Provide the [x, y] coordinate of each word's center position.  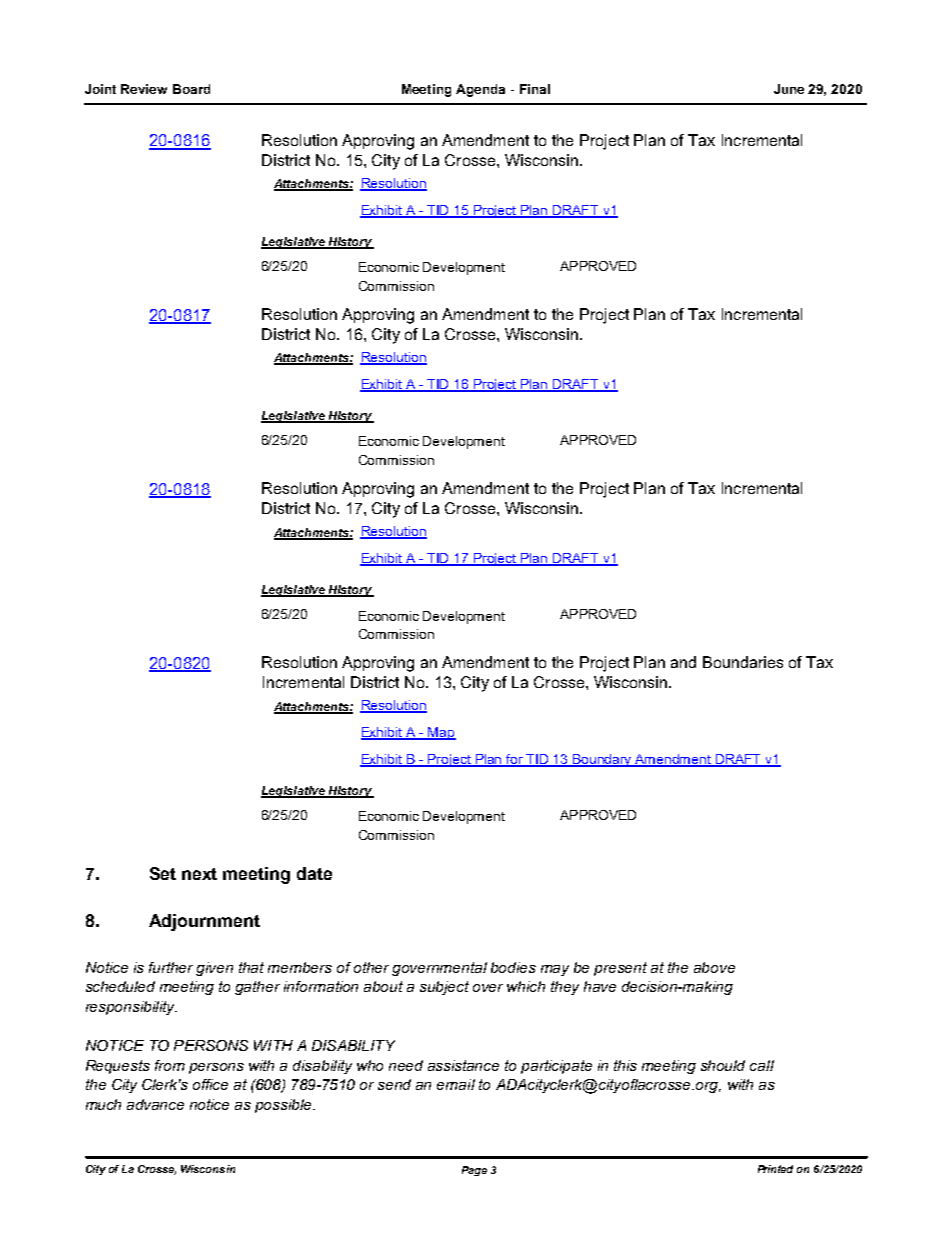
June [789, 89]
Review [144, 89]
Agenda [480, 90]
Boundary [603, 760]
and [683, 662]
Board [191, 89]
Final [535, 89]
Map [441, 733]
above [714, 967]
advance [155, 1104]
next [199, 874]
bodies [513, 967]
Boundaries [743, 662]
